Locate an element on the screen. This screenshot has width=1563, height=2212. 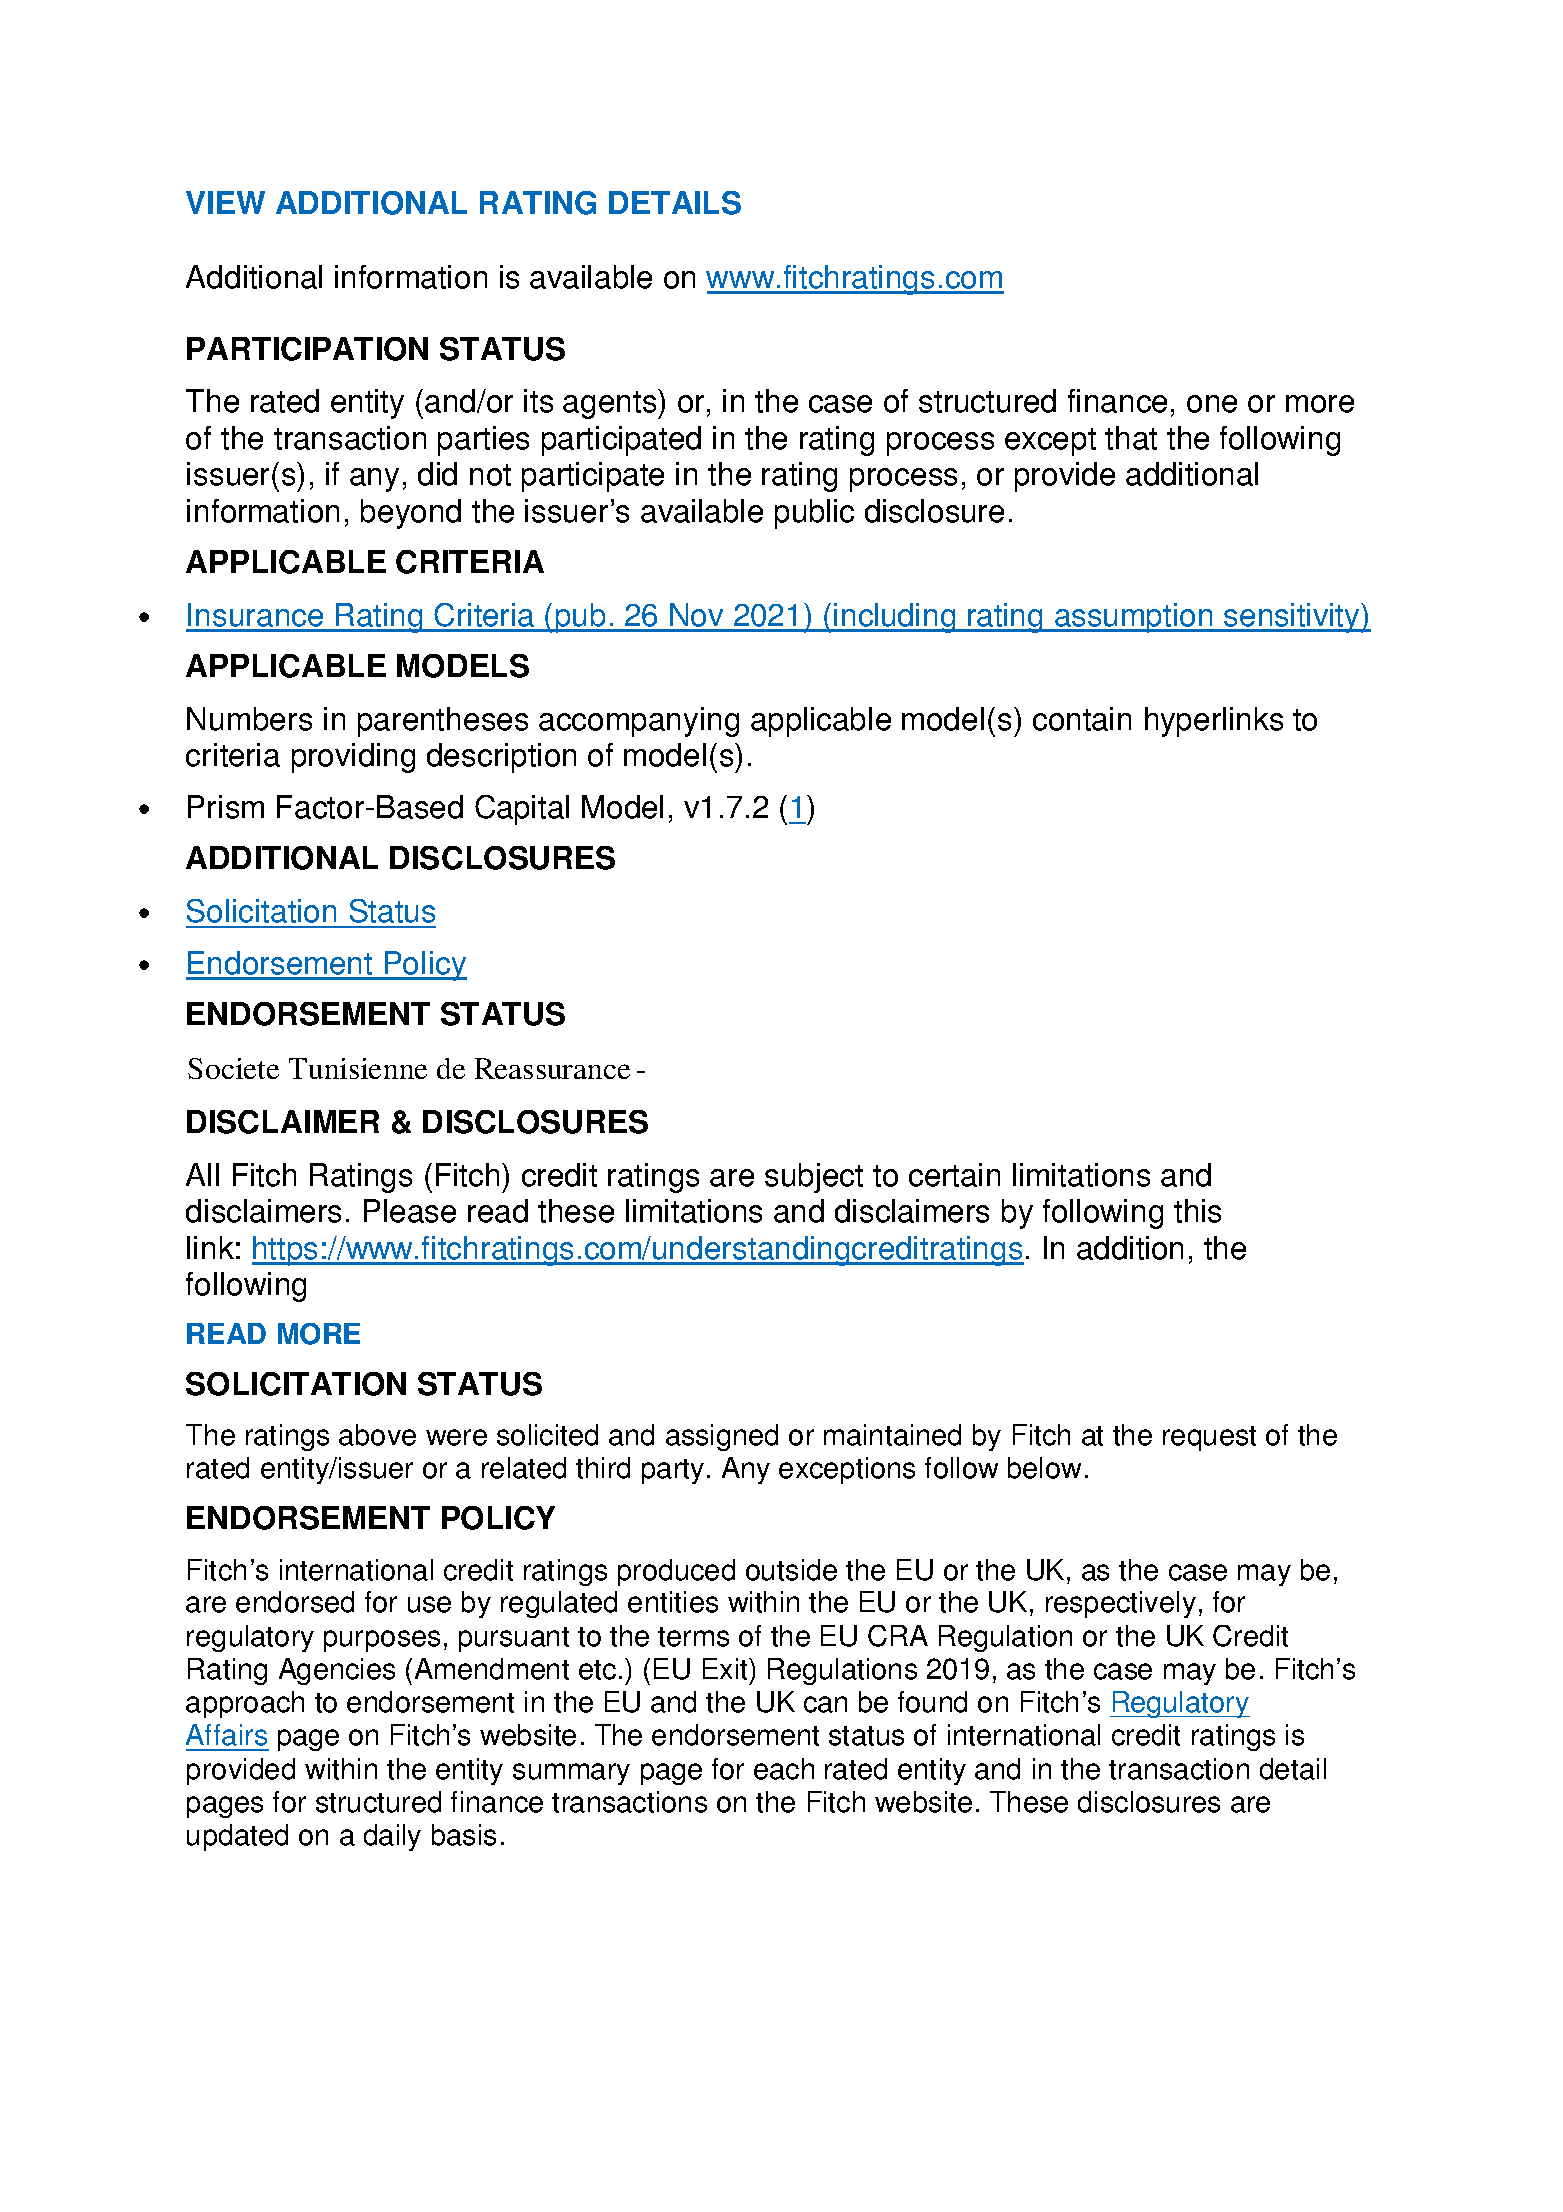
VIEW is located at coordinates (225, 202).
